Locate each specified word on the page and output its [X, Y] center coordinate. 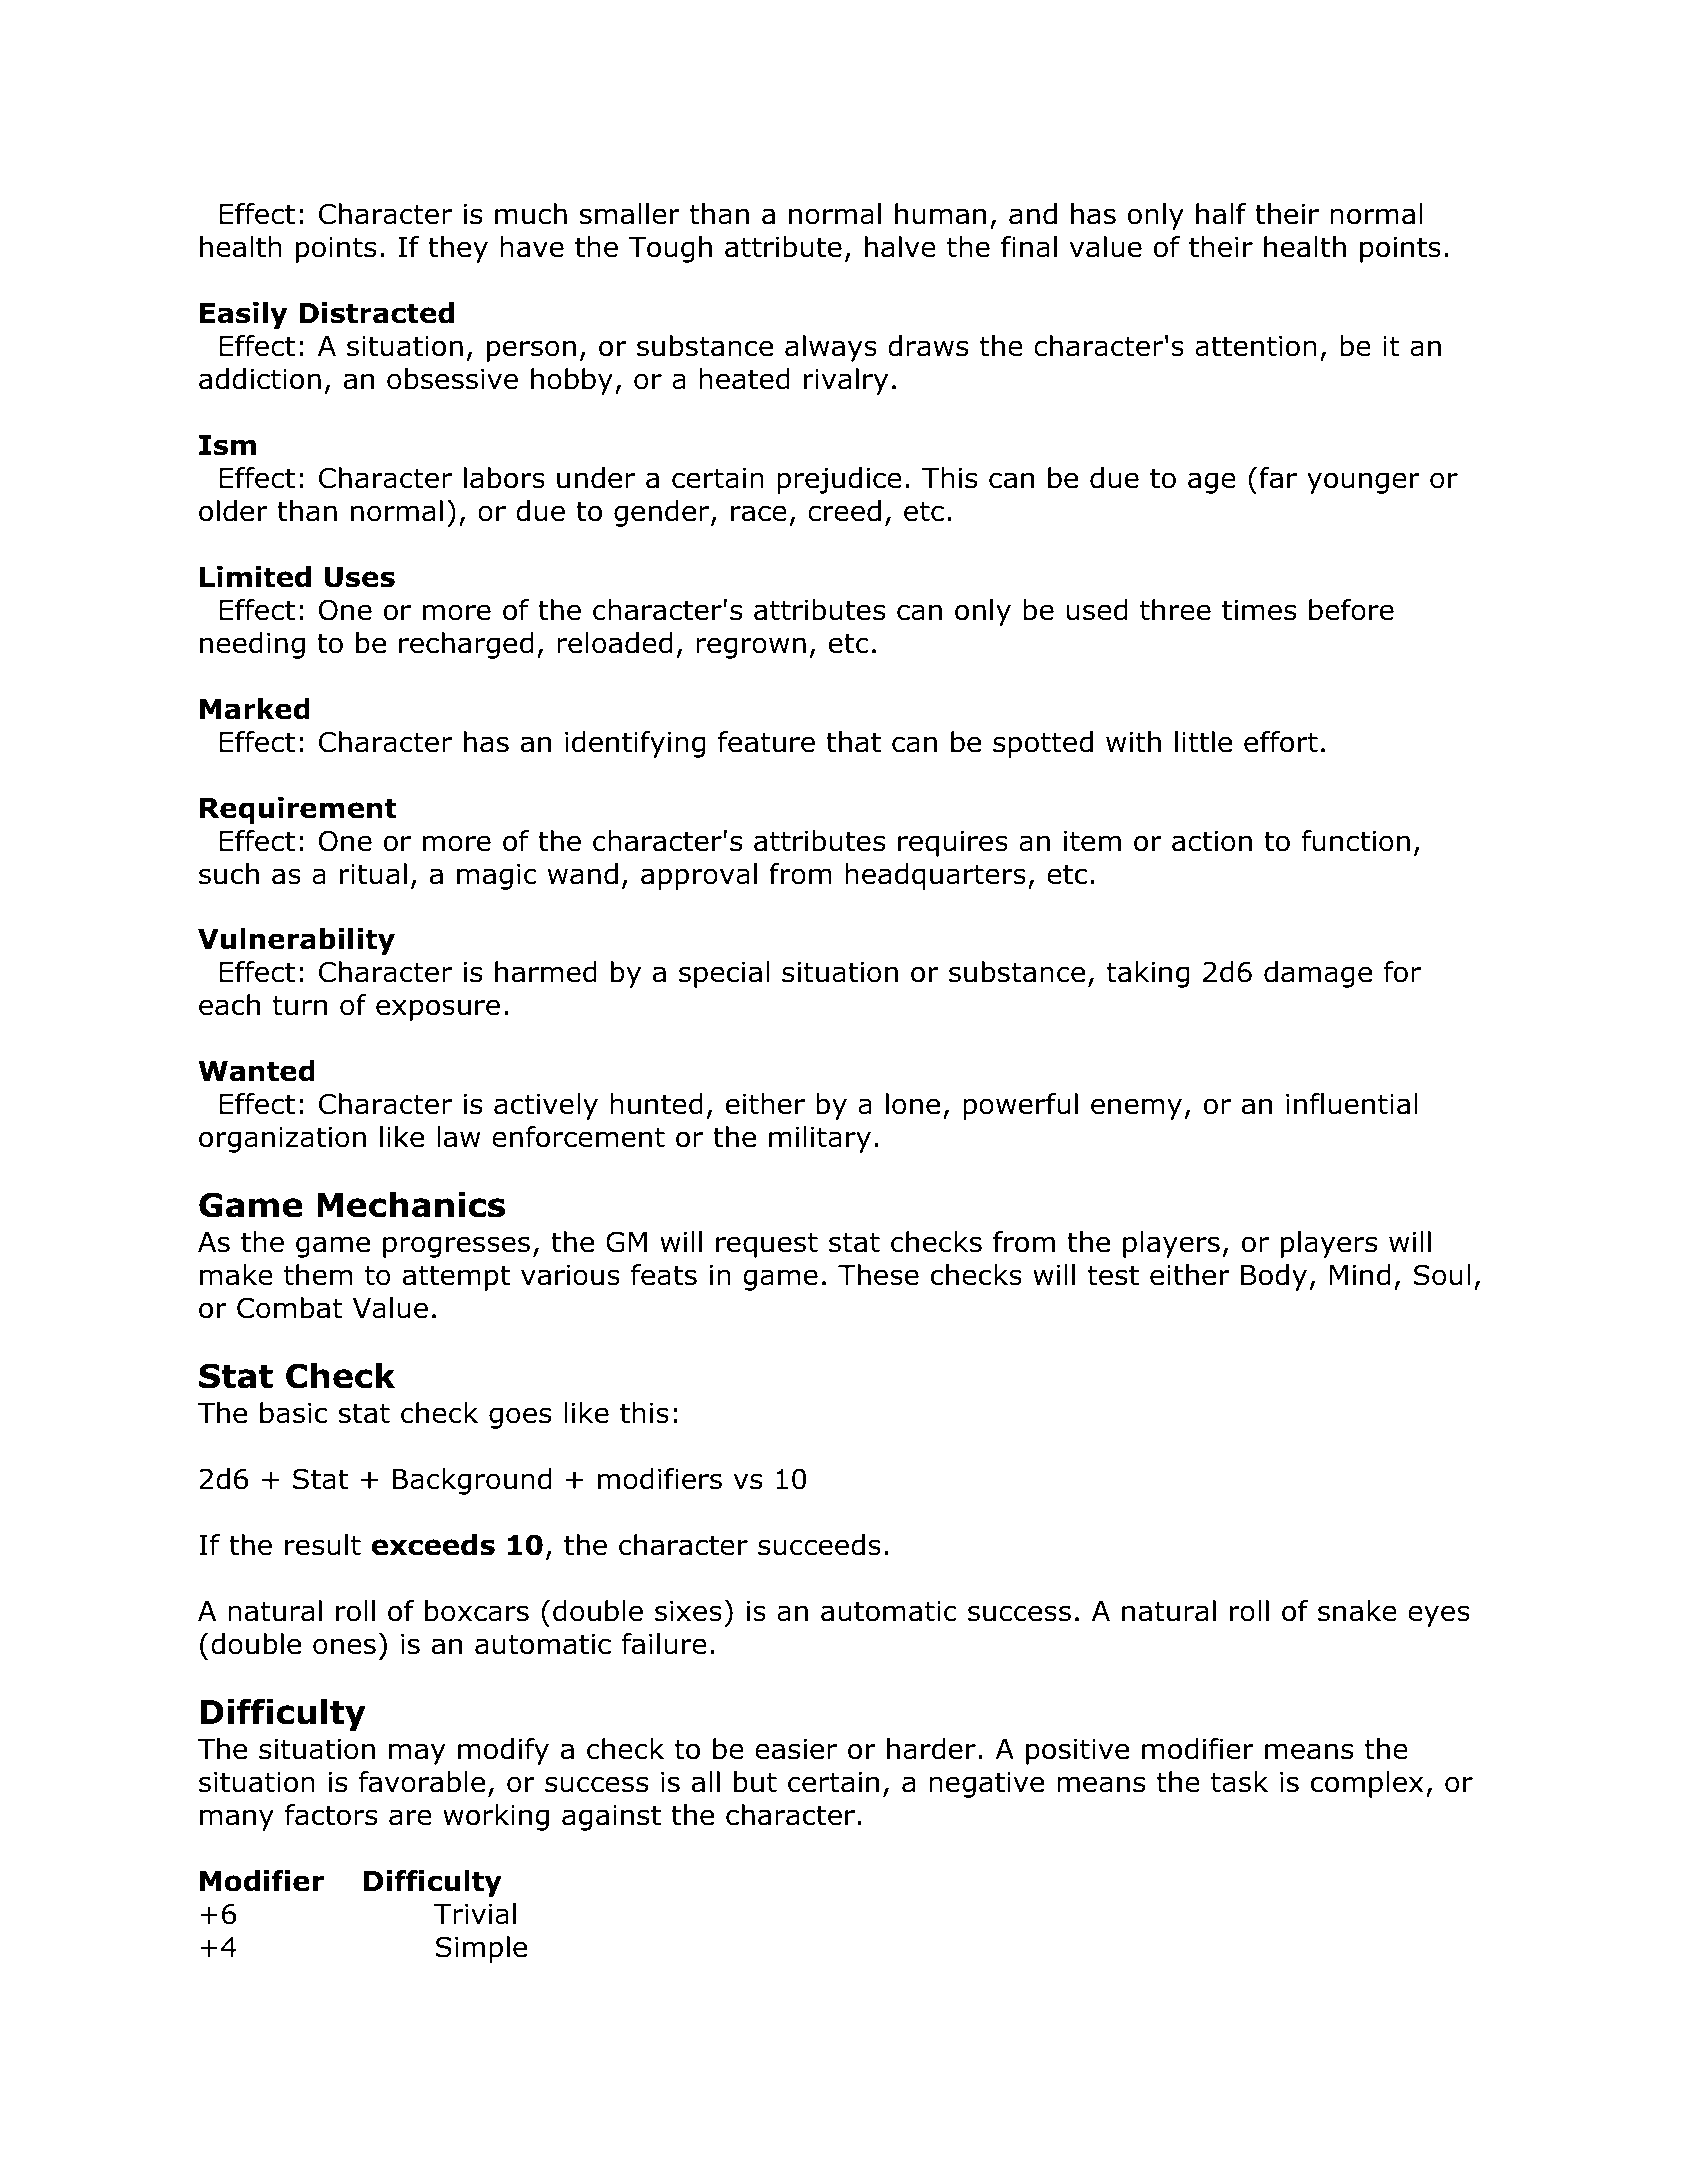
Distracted [376, 313]
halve [900, 247]
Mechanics [411, 1205]
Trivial [475, 1914]
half [1221, 214]
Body [1274, 1277]
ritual [373, 874]
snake [1357, 1611]
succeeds [819, 1545]
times [1259, 610]
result [323, 1545]
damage [1318, 974]
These [878, 1275]
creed [844, 511]
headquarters [935, 876]
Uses [359, 577]
